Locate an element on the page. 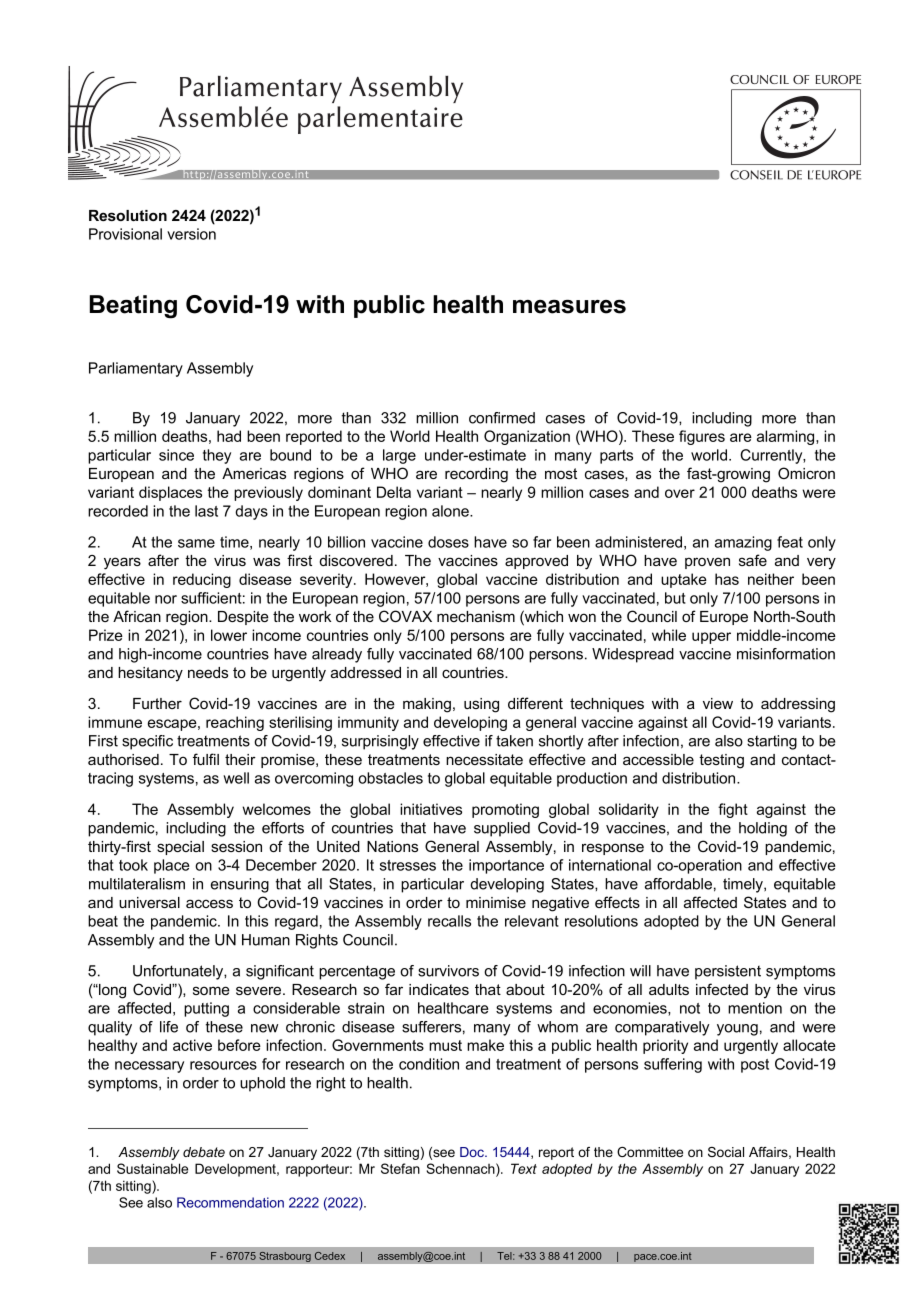 This document has width=924, height=1308. version is located at coordinates (191, 234).
